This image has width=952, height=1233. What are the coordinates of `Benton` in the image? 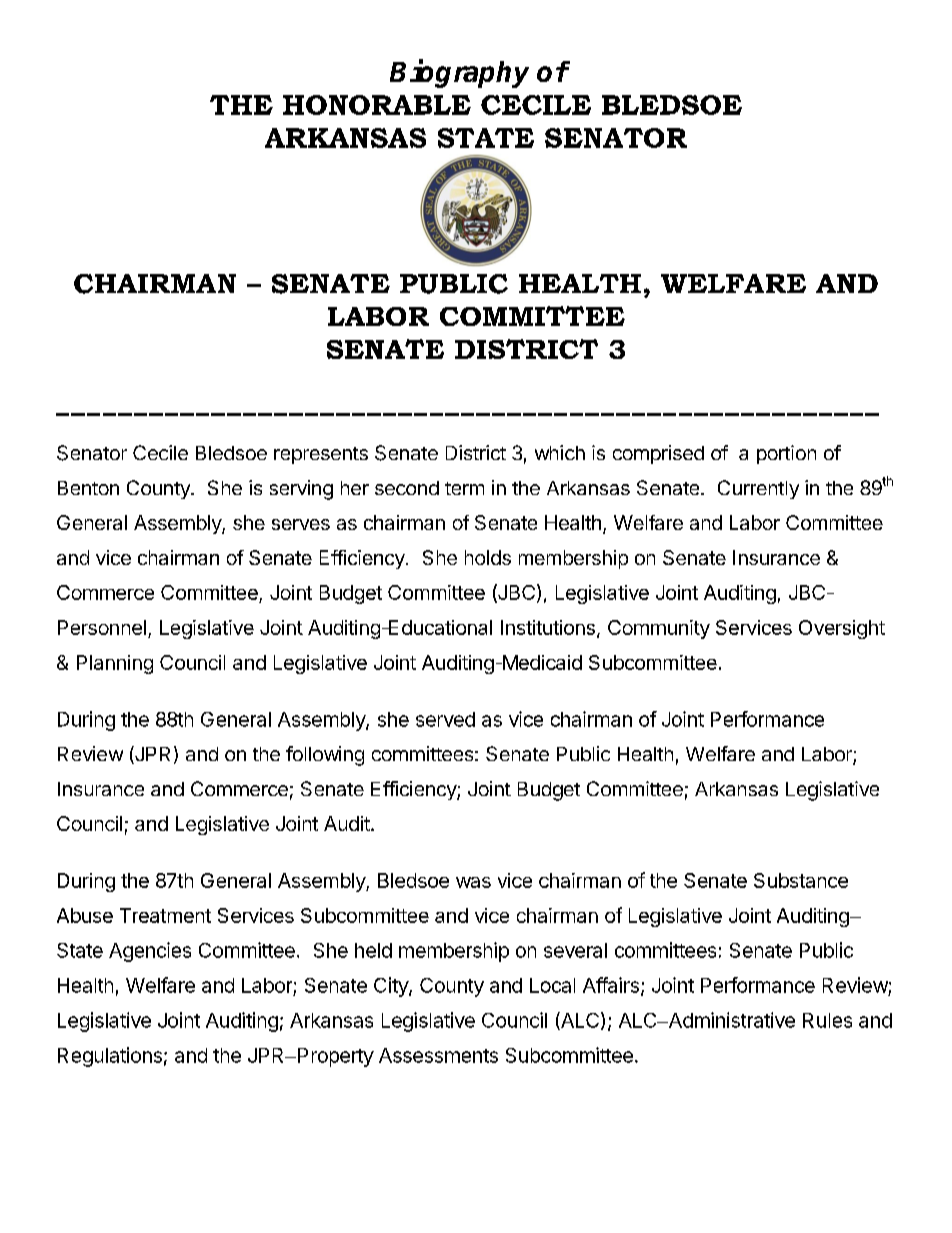 It's located at (88, 488).
